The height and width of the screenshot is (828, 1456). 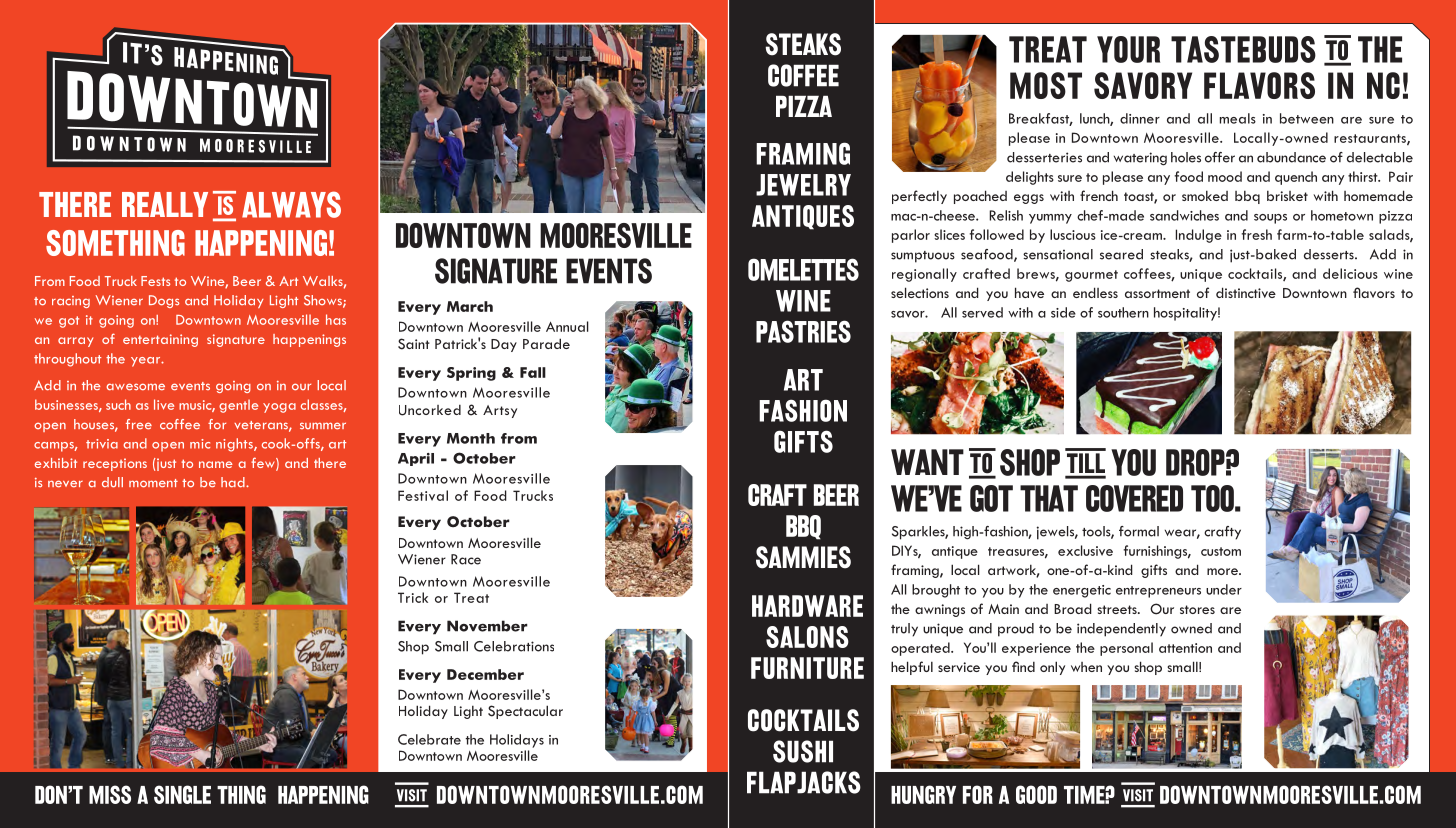 I want to click on distinctive, so click(x=1246, y=292).
